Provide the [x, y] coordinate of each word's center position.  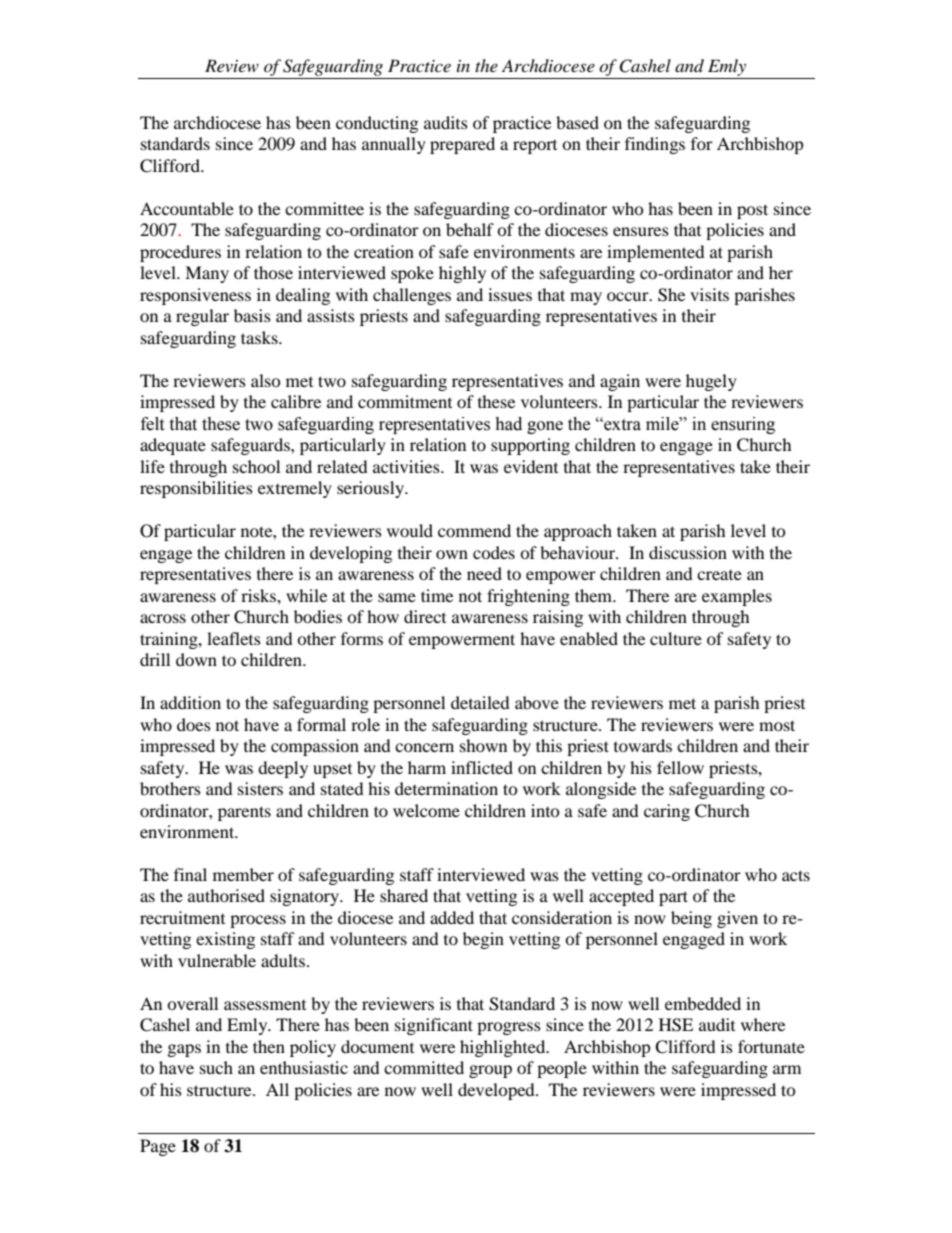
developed [497, 1091]
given [737, 919]
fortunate [771, 1046]
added [452, 917]
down [196, 659]
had [508, 424]
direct [425, 616]
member [243, 874]
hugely [711, 382]
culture [676, 638]
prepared [462, 145]
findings [655, 145]
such [216, 1067]
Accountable [187, 208]
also [266, 380]
